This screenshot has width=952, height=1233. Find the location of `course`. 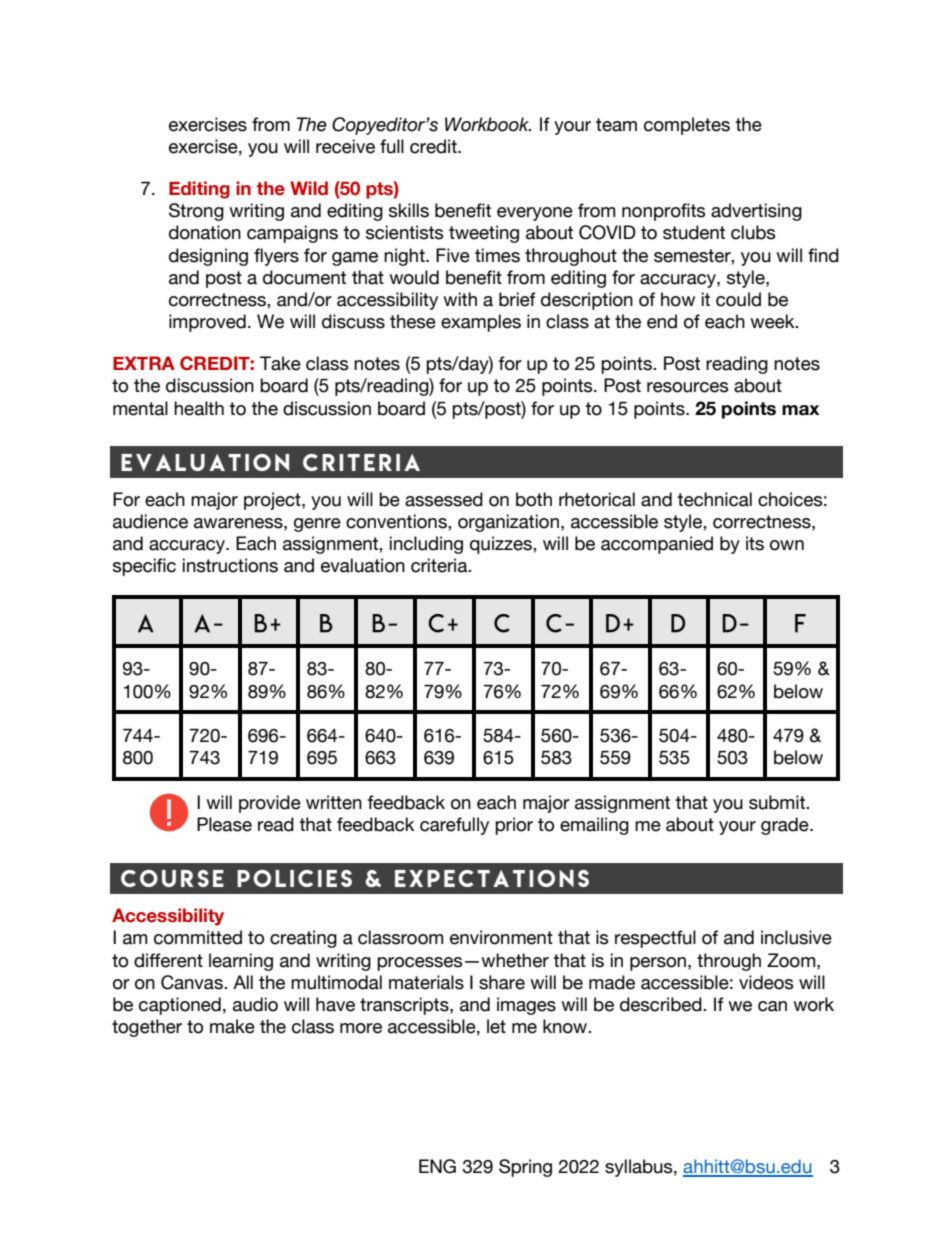

course is located at coordinates (172, 878).
